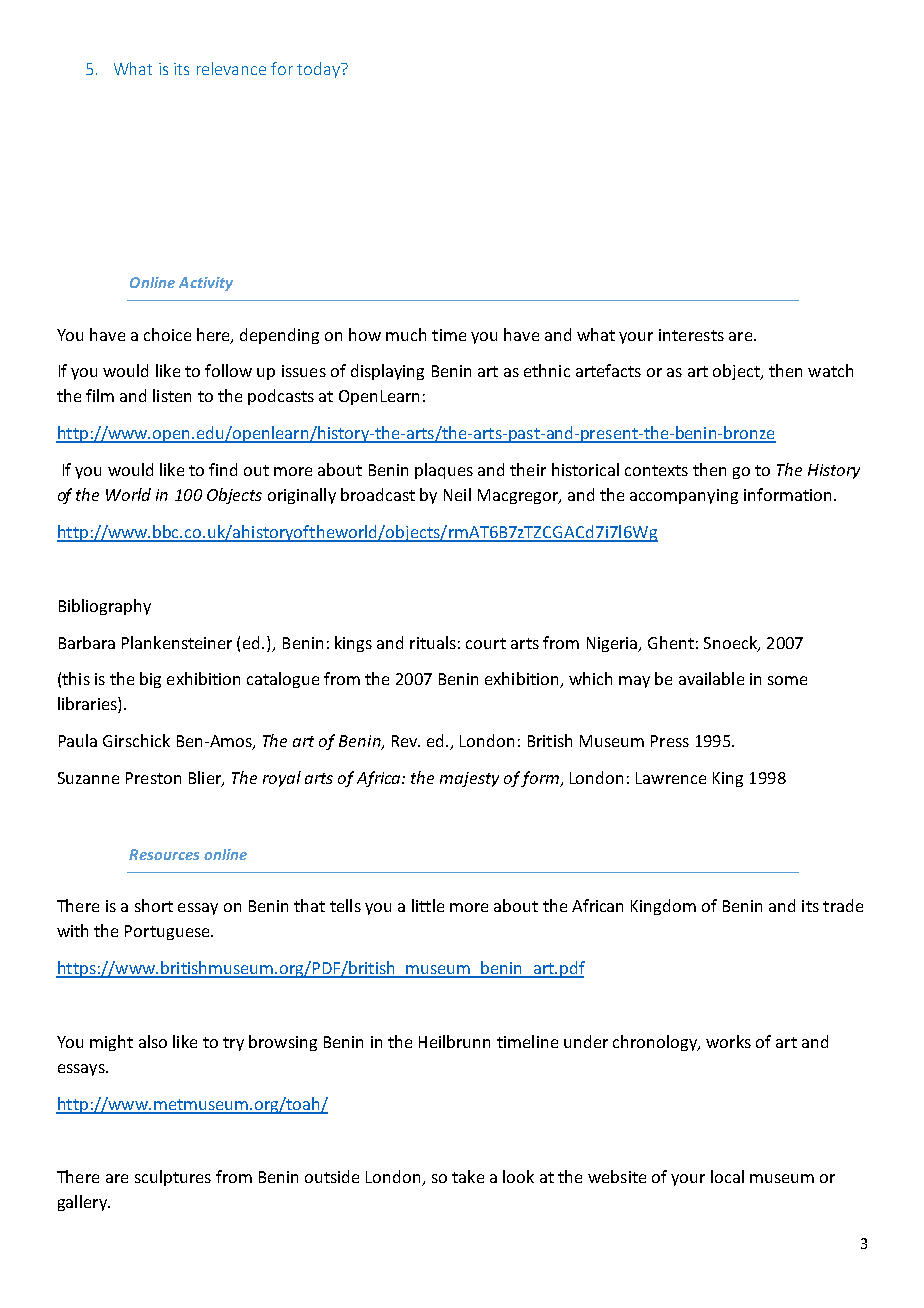  Describe the element at coordinates (406, 334) in the page. I see `much` at that location.
